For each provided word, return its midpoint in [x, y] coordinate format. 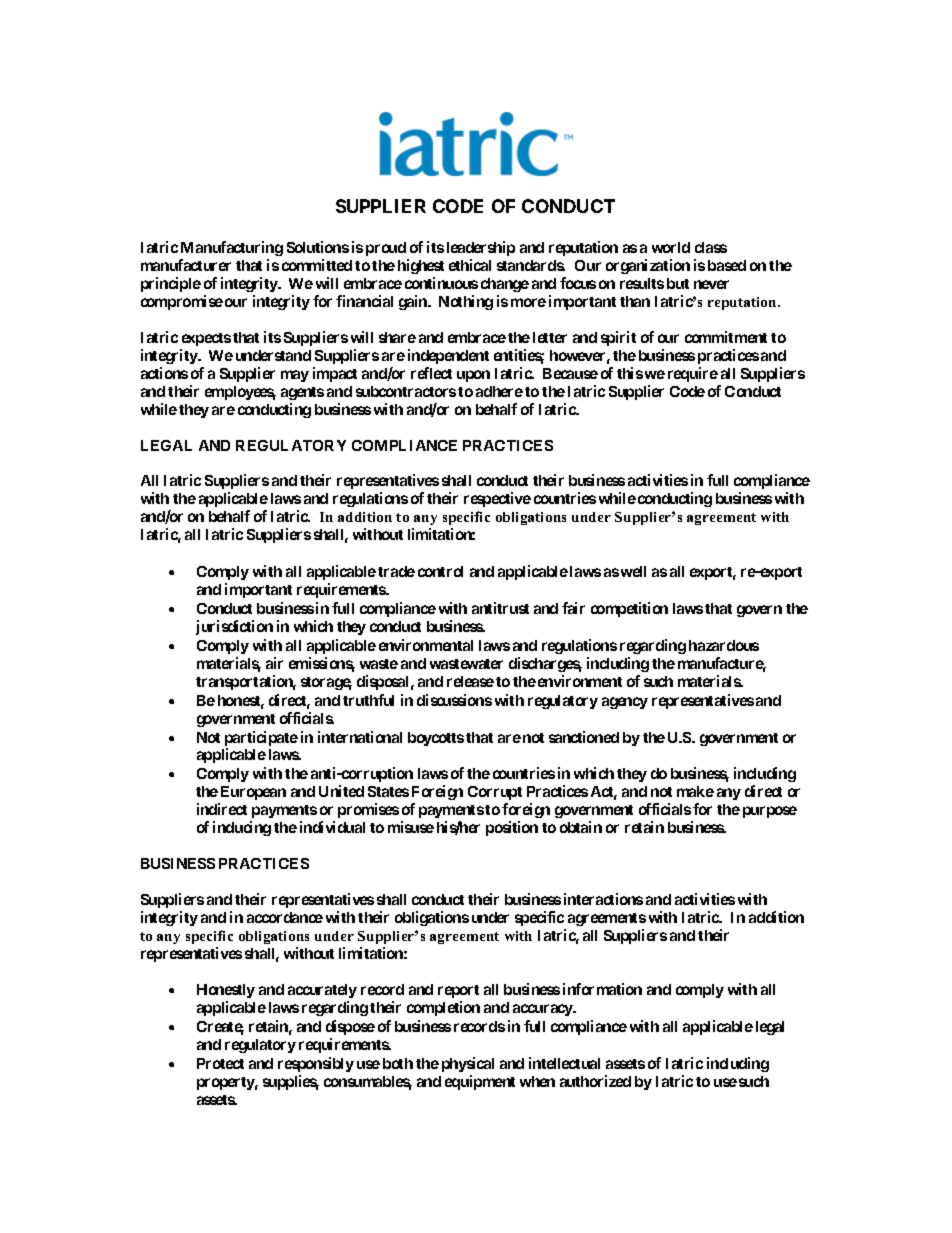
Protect [220, 1063]
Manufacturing [231, 250]
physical [468, 1064]
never [711, 284]
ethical [470, 265]
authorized [595, 1081]
